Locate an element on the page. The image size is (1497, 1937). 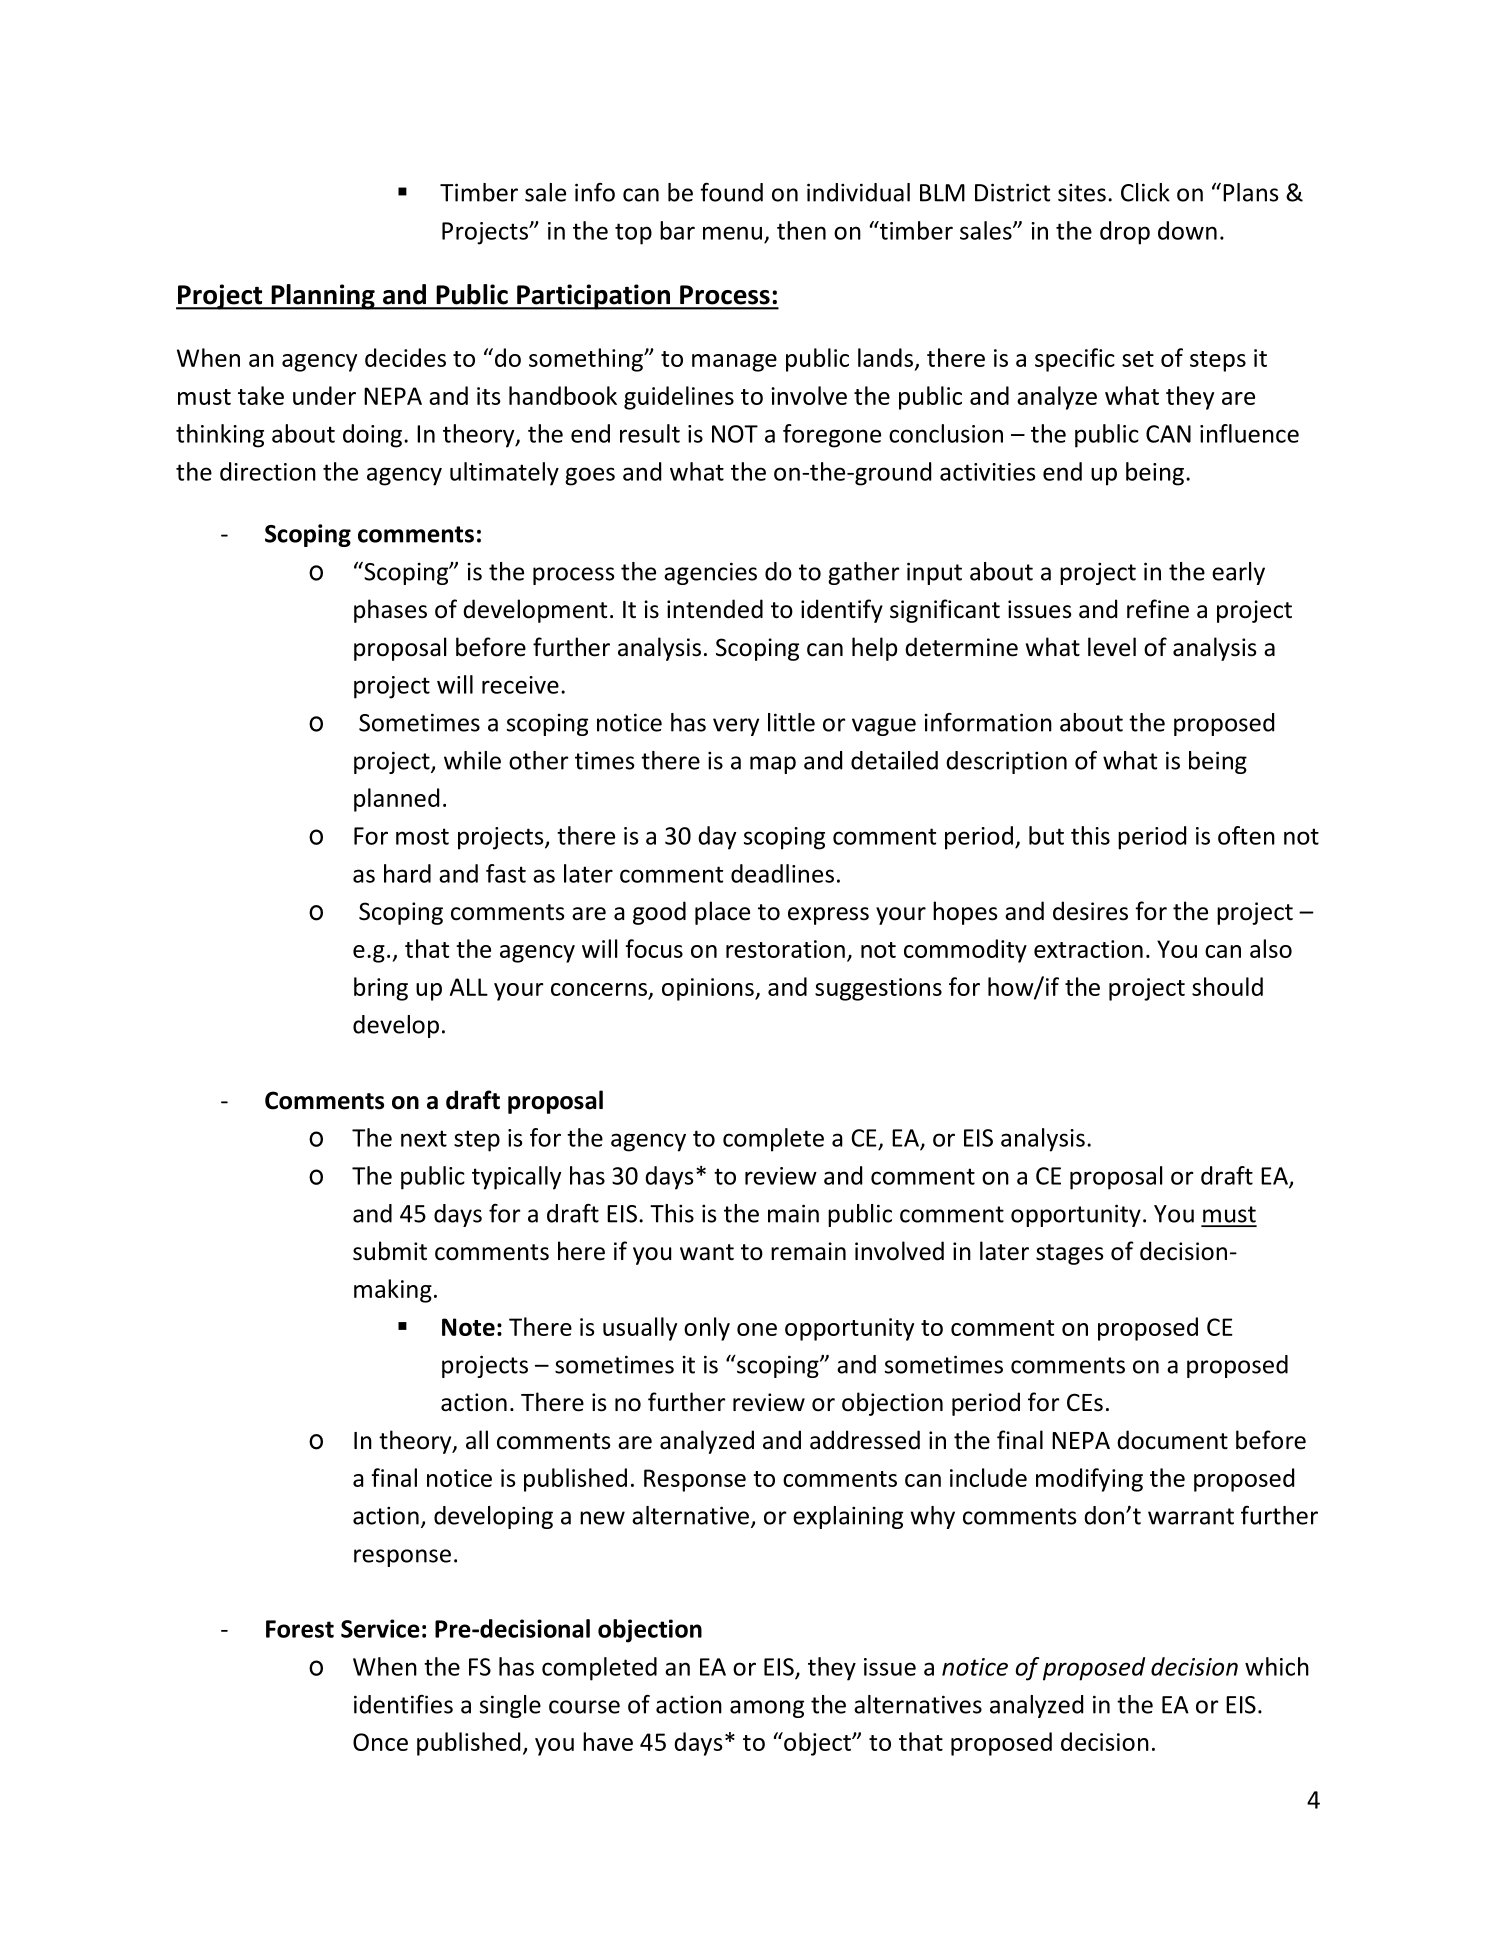
drop is located at coordinates (1125, 233).
